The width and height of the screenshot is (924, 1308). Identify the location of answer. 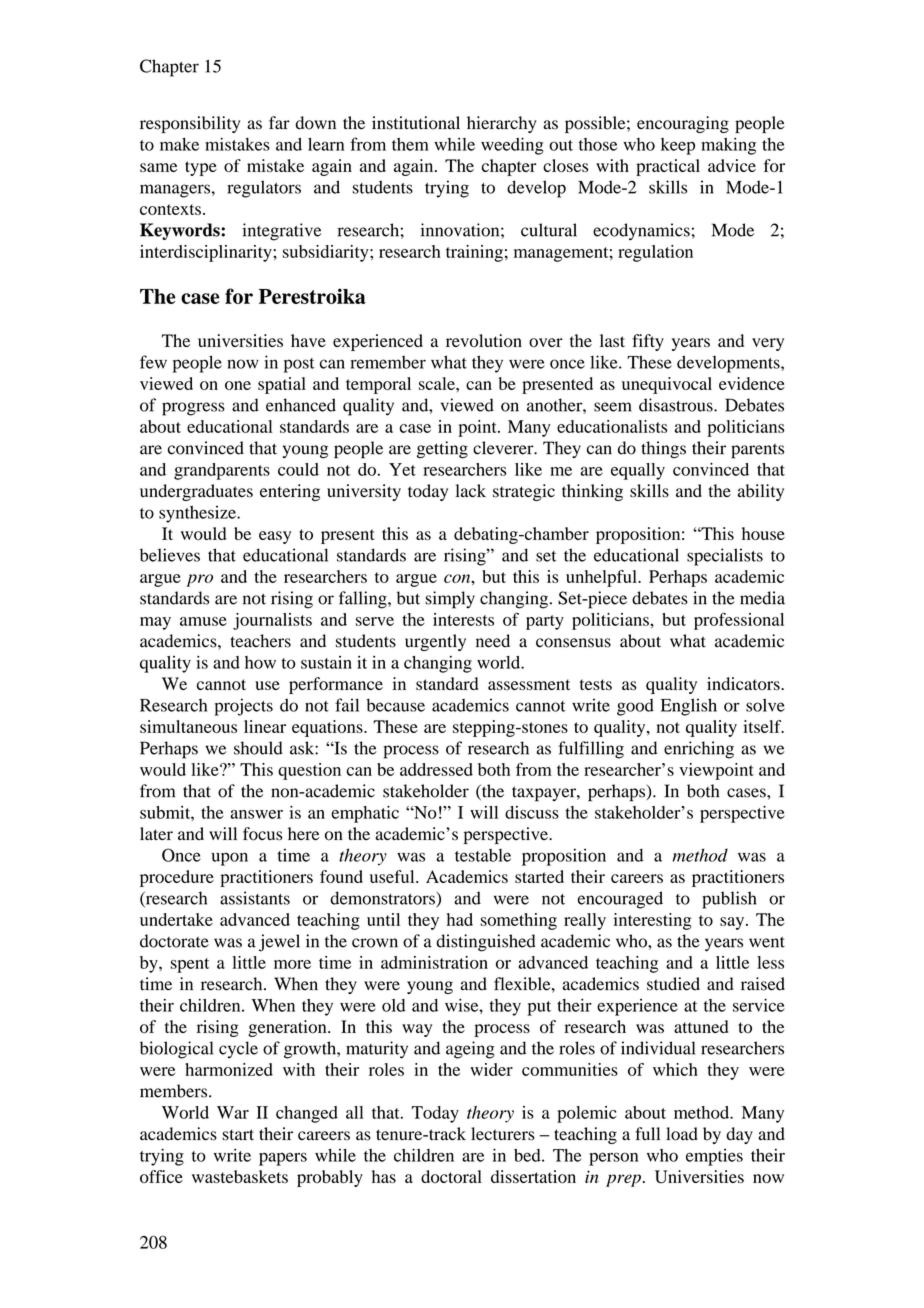
(256, 814).
